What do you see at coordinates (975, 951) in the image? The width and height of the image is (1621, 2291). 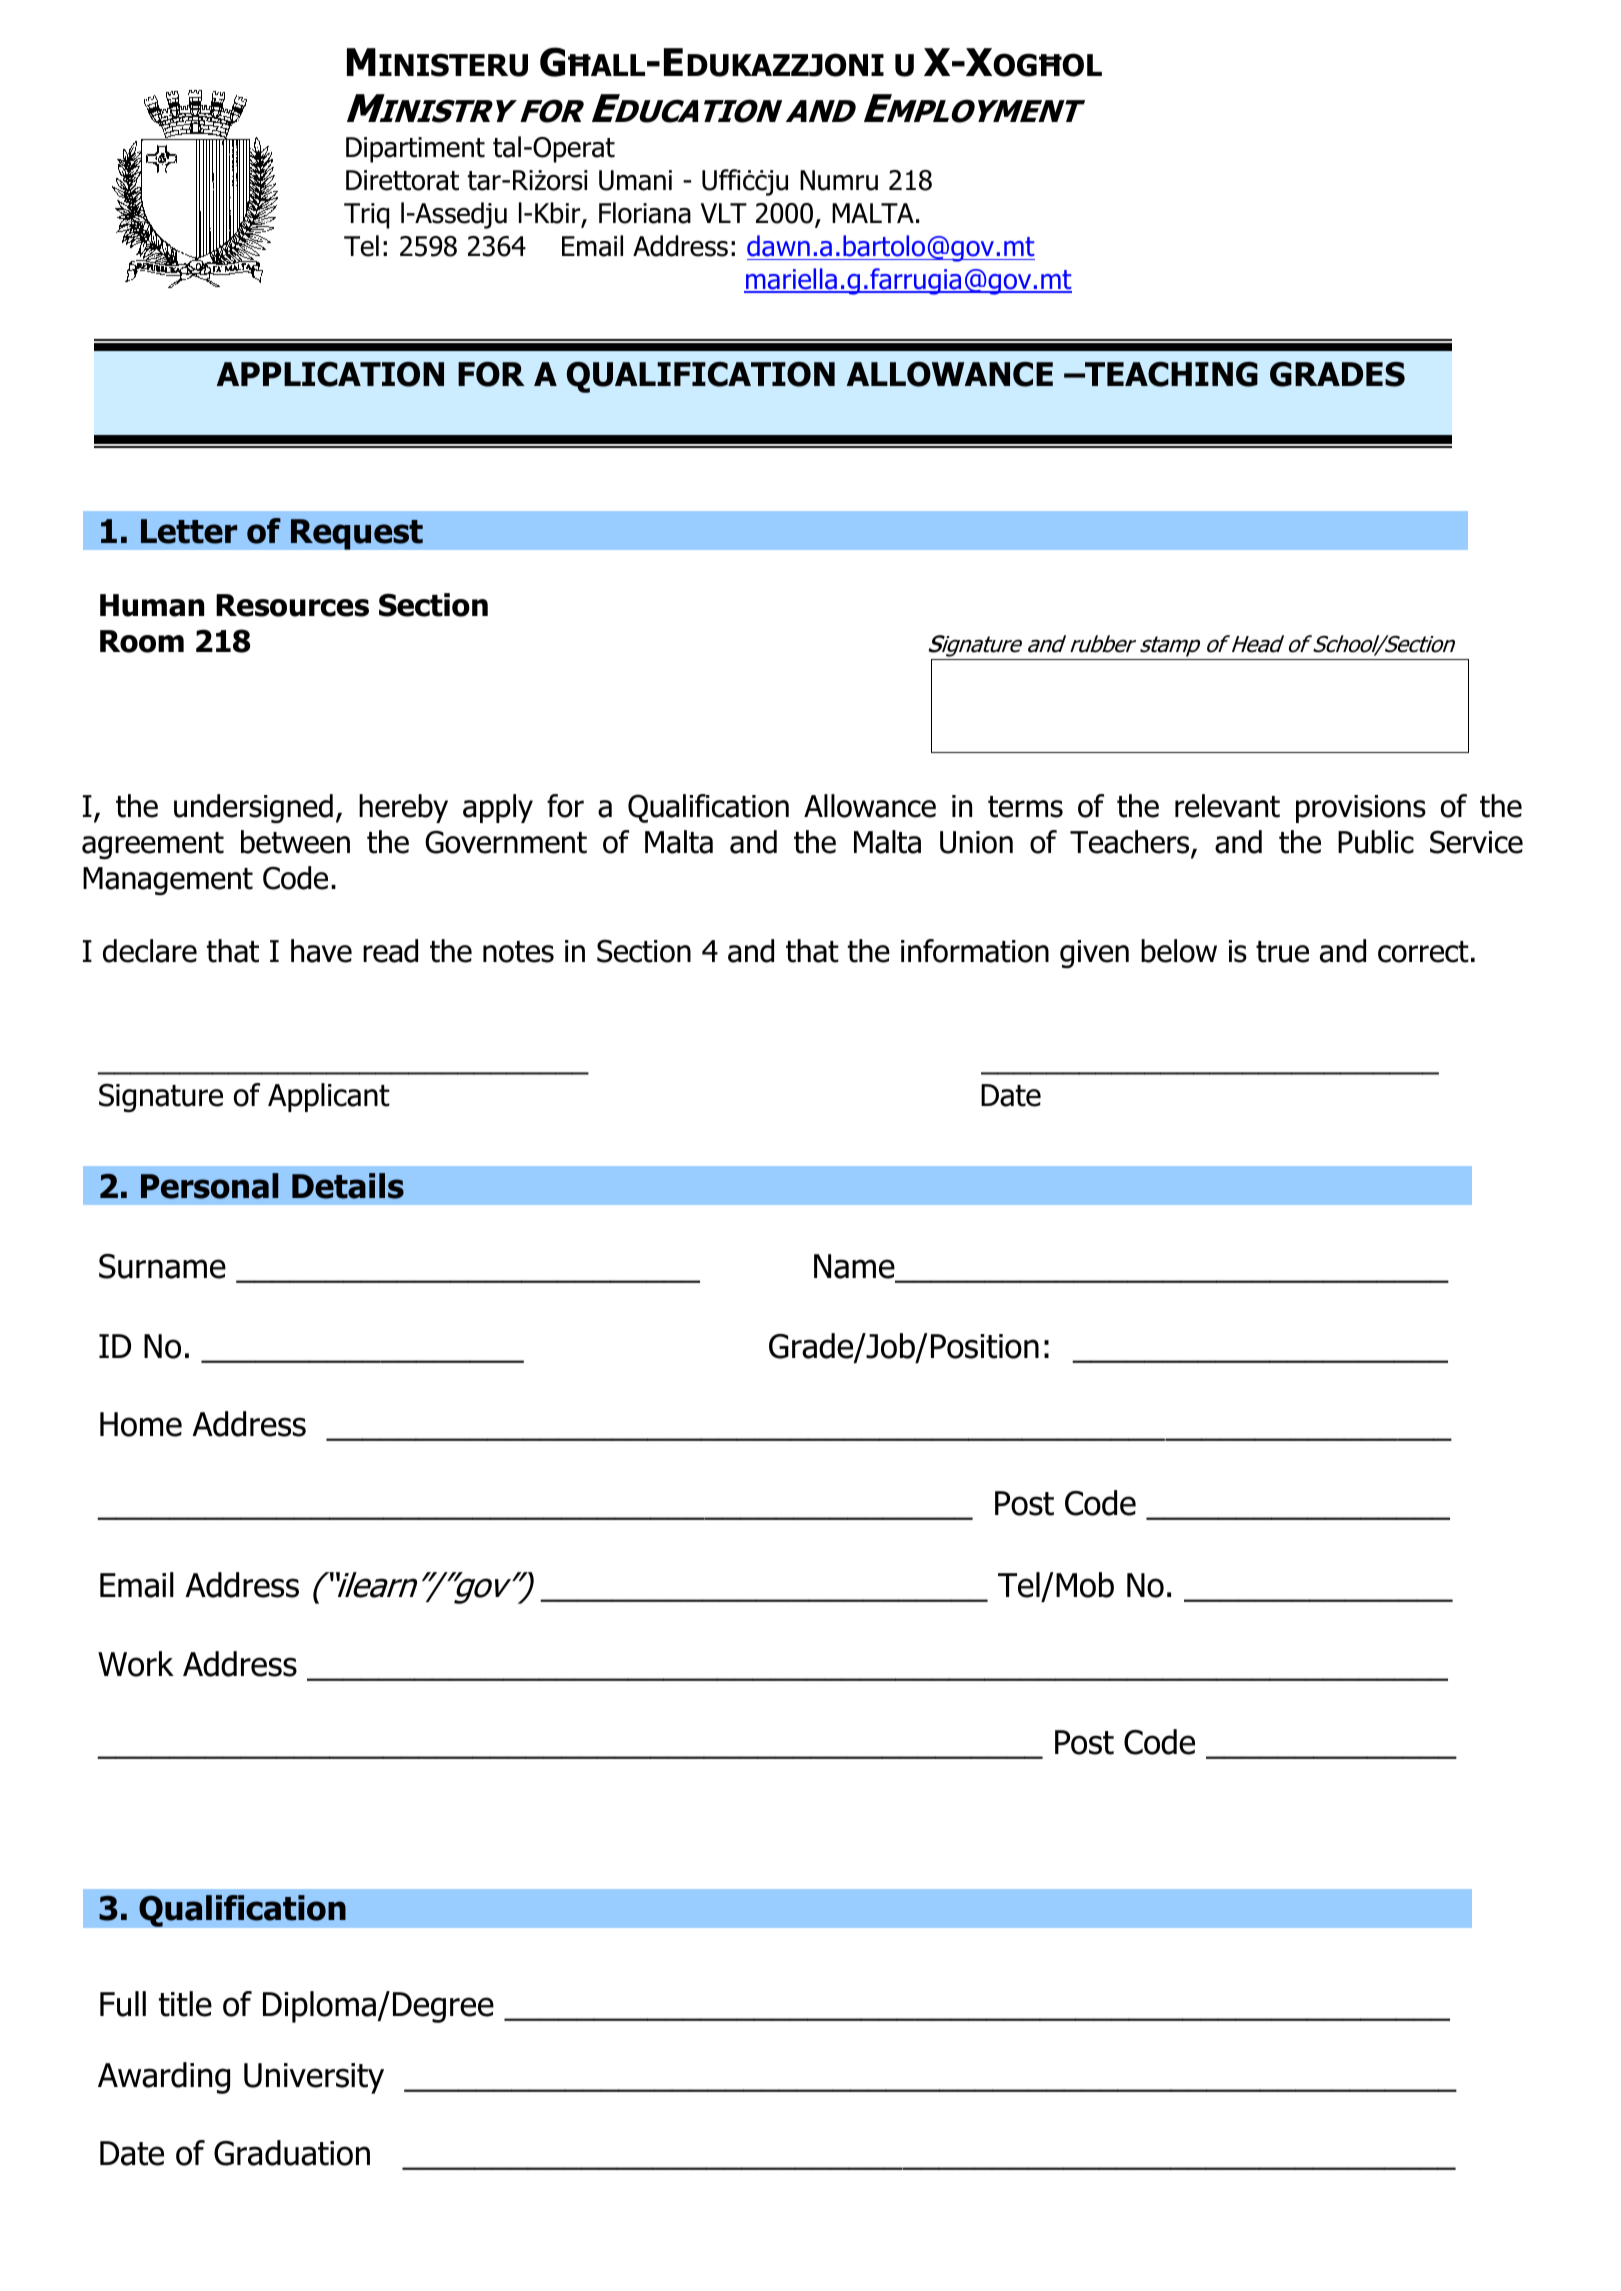 I see `information` at bounding box center [975, 951].
